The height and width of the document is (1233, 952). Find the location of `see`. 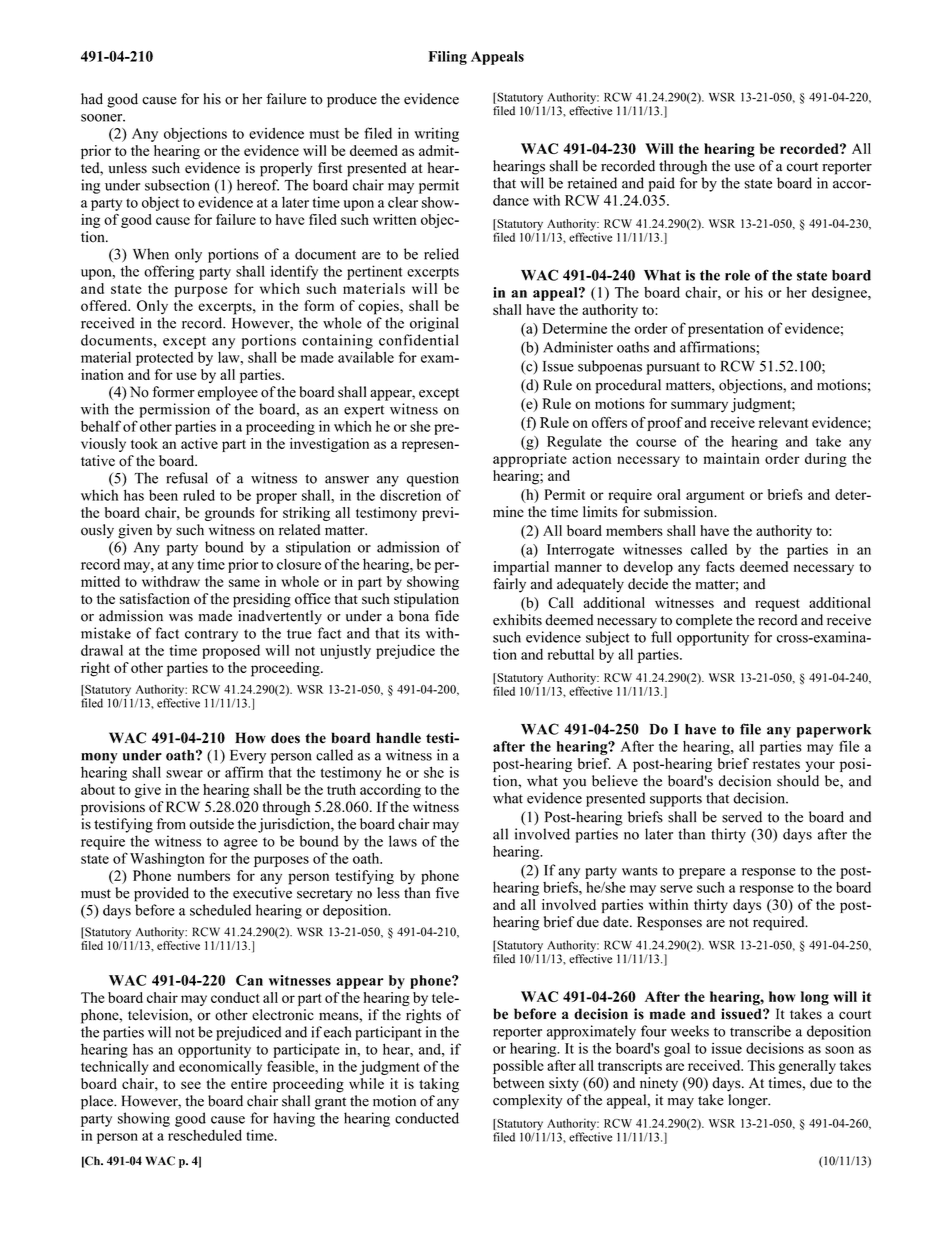

see is located at coordinates (191, 1085).
